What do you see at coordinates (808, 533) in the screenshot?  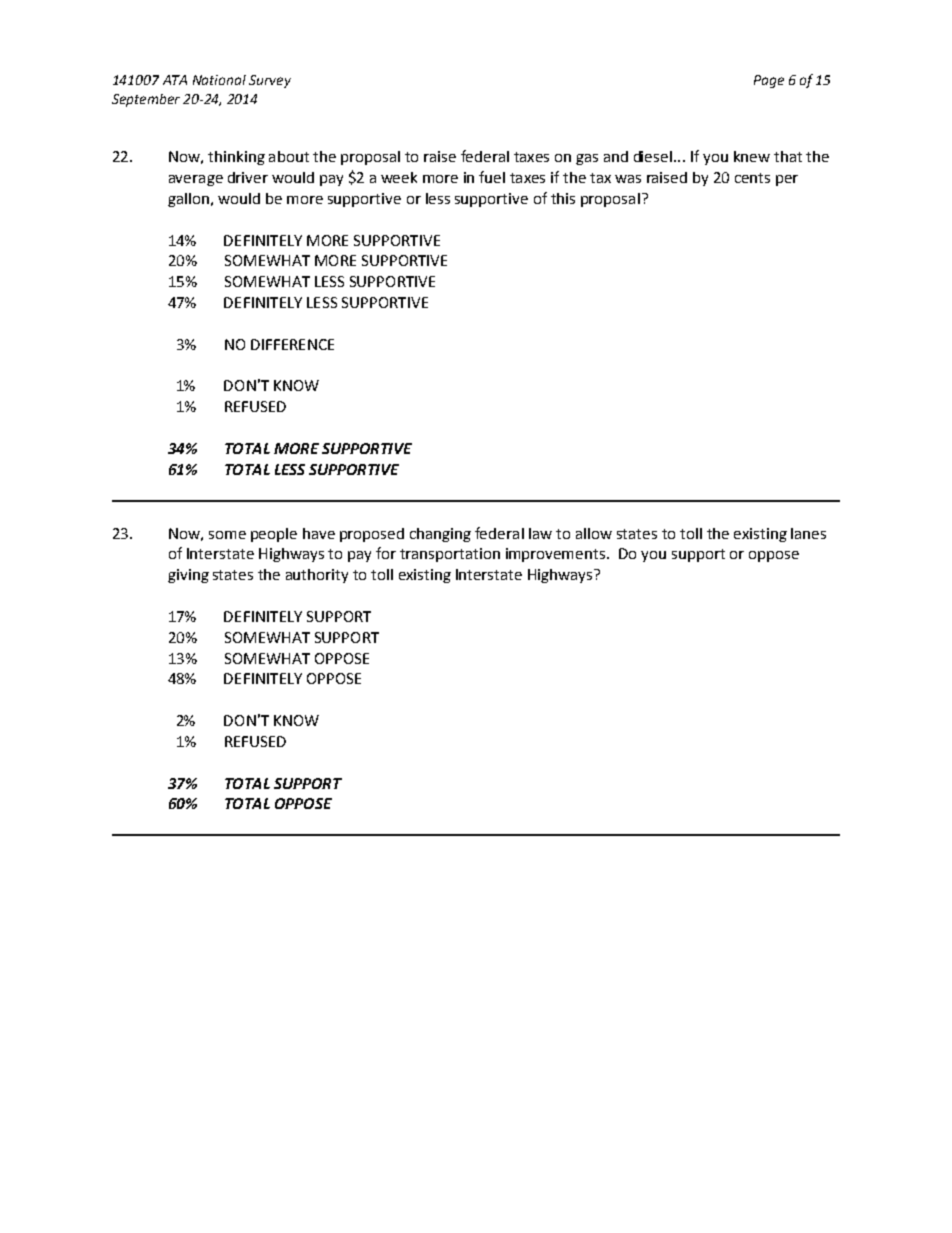 I see `lanes` at bounding box center [808, 533].
